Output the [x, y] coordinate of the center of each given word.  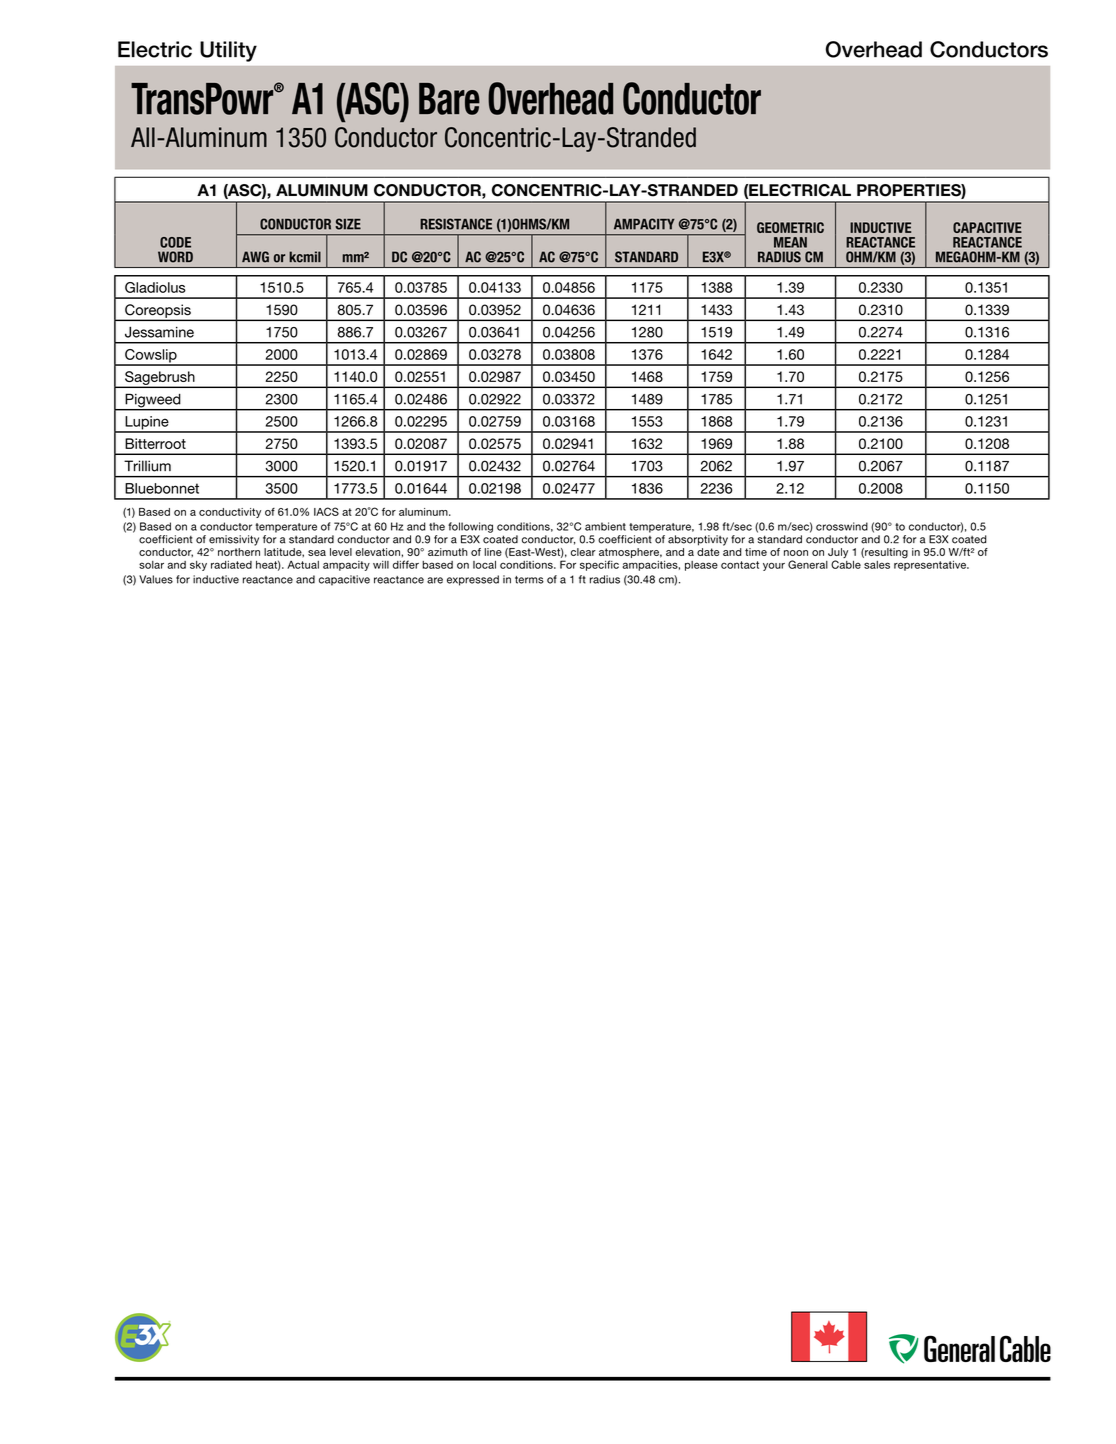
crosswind [842, 526]
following [470, 527]
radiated [231, 565]
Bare [449, 99]
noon [796, 553]
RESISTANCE [456, 224]
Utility [228, 51]
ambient [605, 526]
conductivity [230, 513]
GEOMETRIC [790, 227]
